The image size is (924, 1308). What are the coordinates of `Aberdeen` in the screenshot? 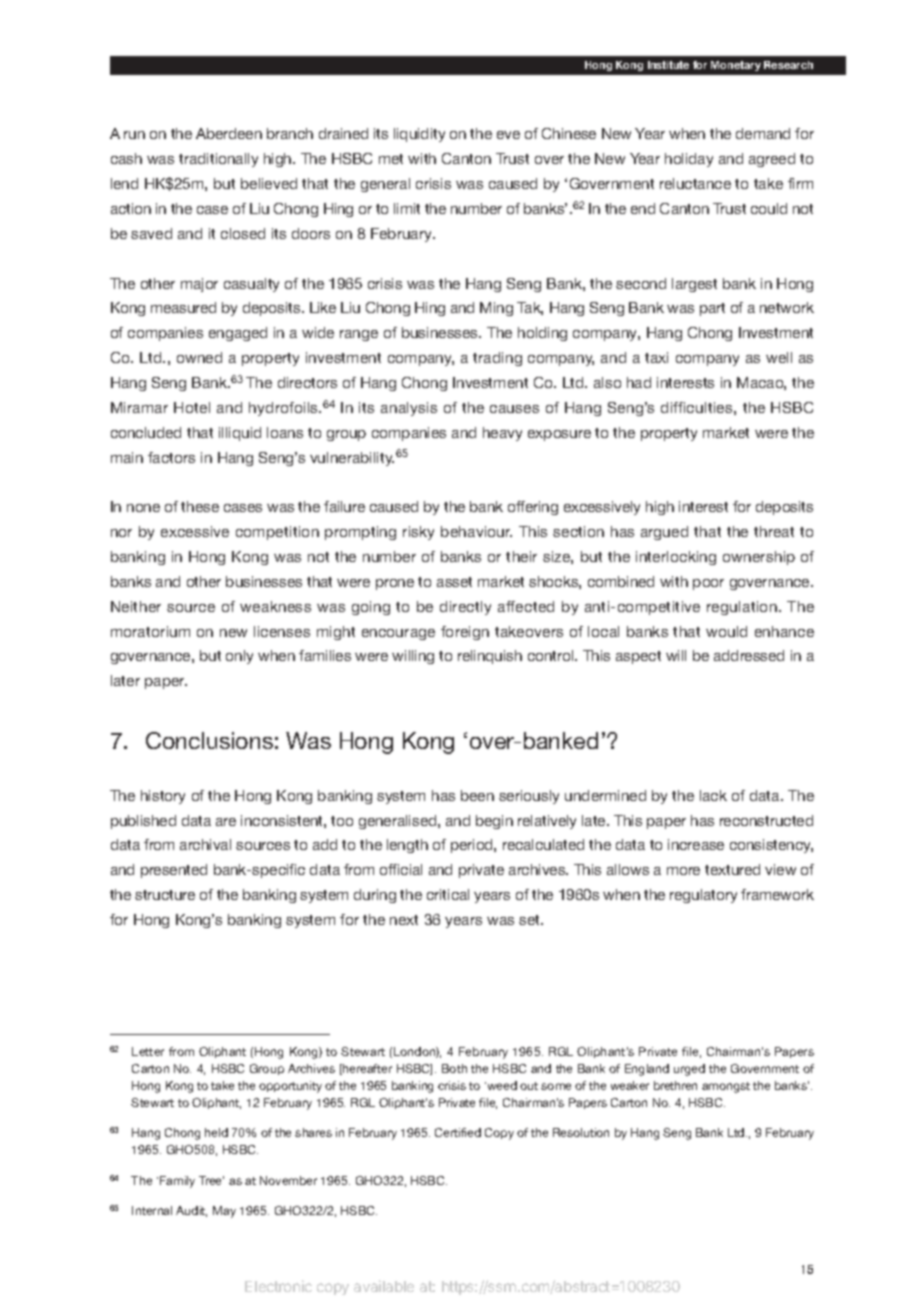 It's located at (229, 133).
